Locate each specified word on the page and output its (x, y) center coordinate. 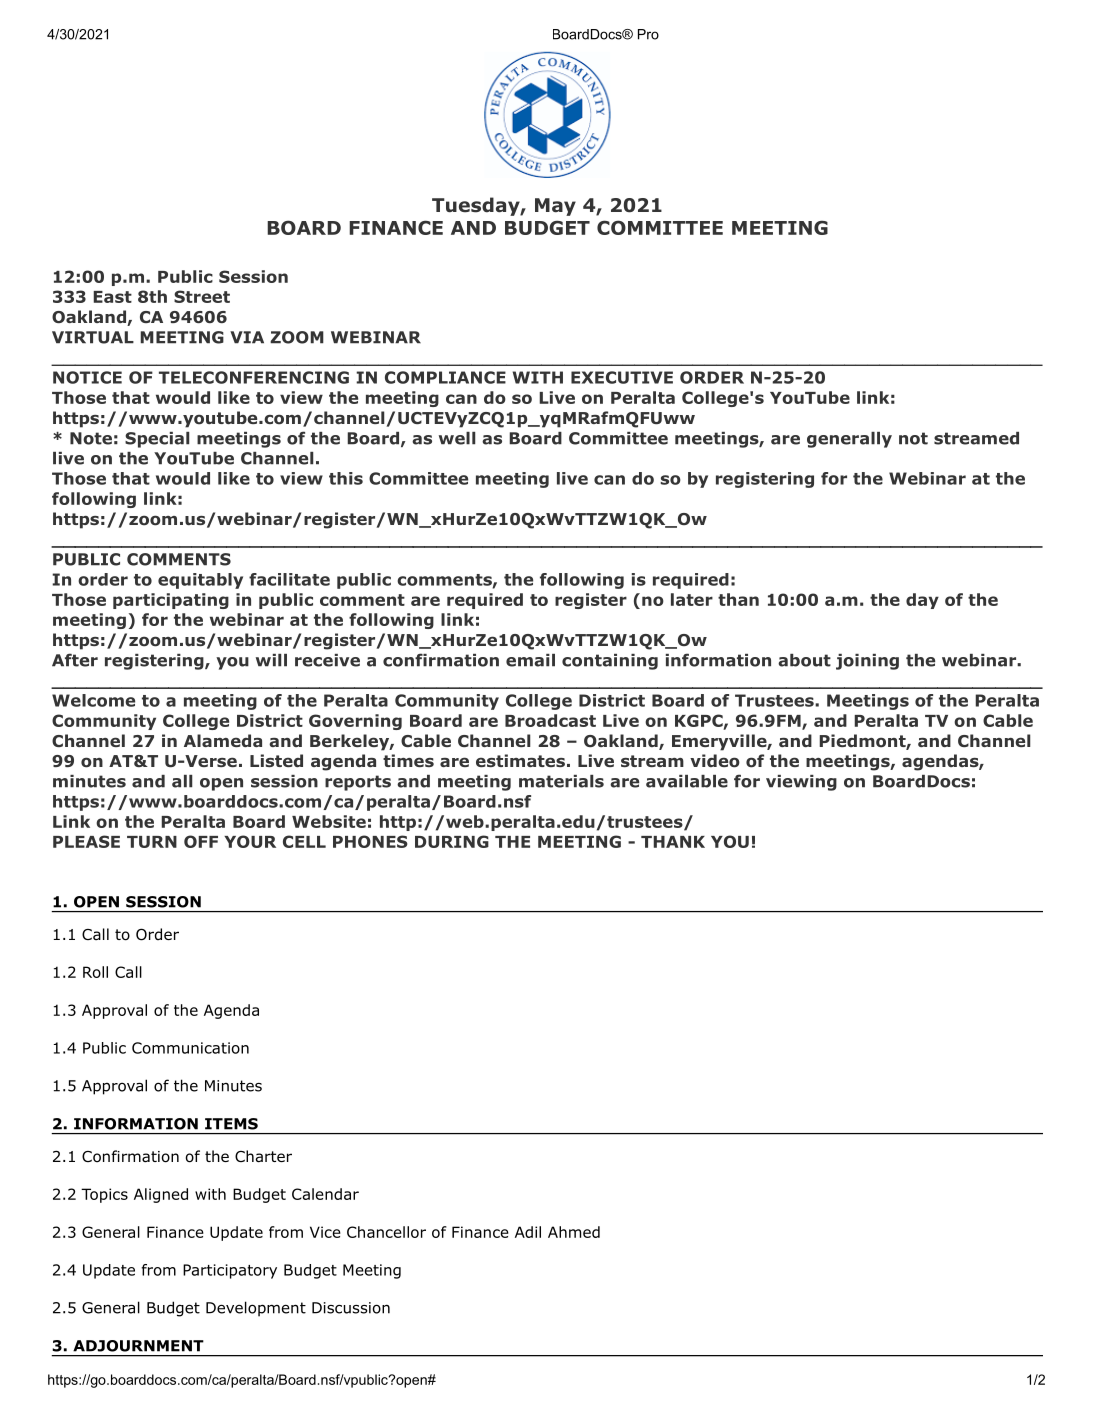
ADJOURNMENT (138, 1346)
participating (171, 601)
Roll (95, 972)
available (687, 781)
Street (202, 296)
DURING (452, 841)
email (530, 660)
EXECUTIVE (622, 377)
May (555, 207)
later (692, 599)
